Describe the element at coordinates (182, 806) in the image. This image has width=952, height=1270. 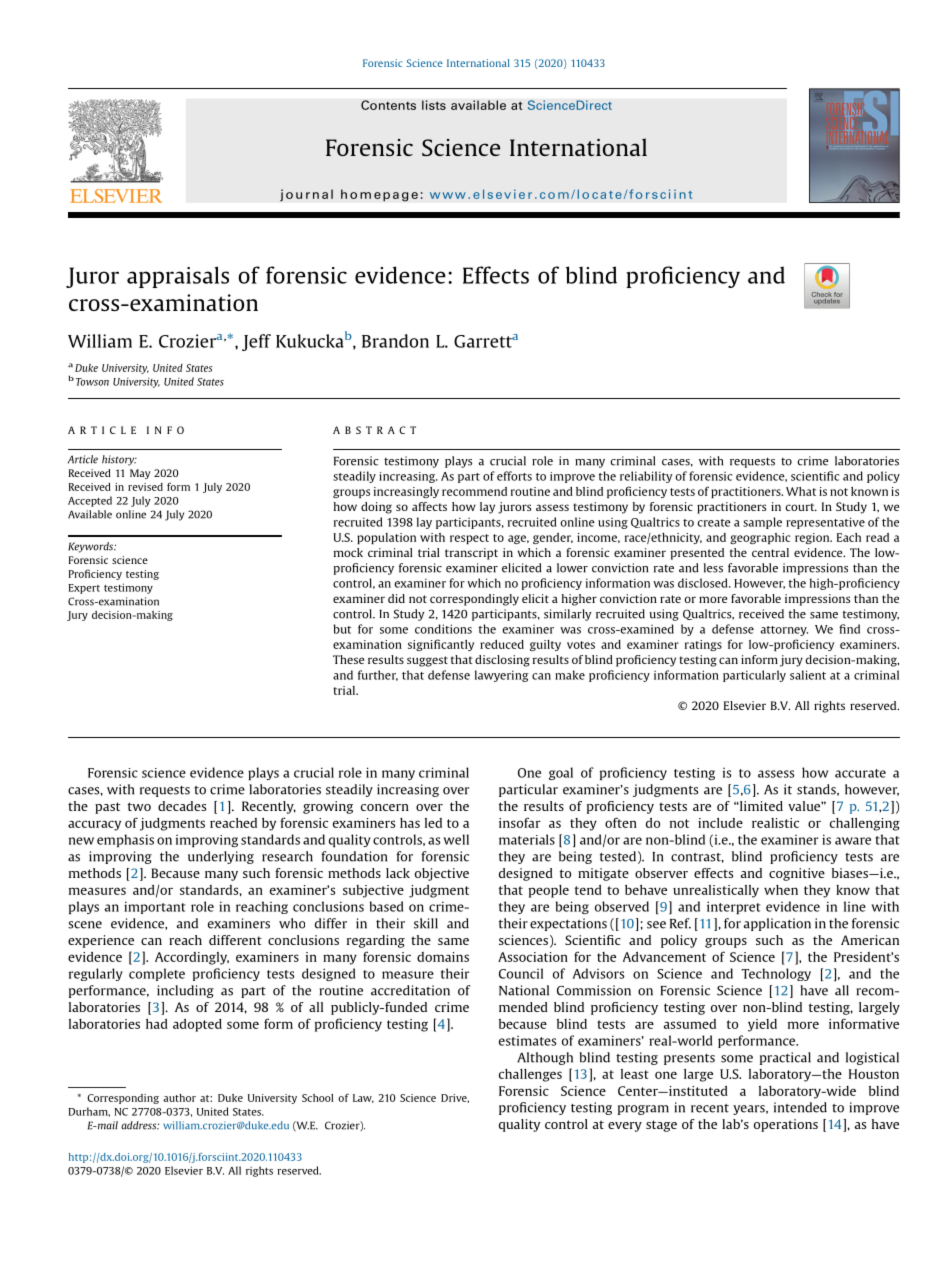
I see `decades` at that location.
